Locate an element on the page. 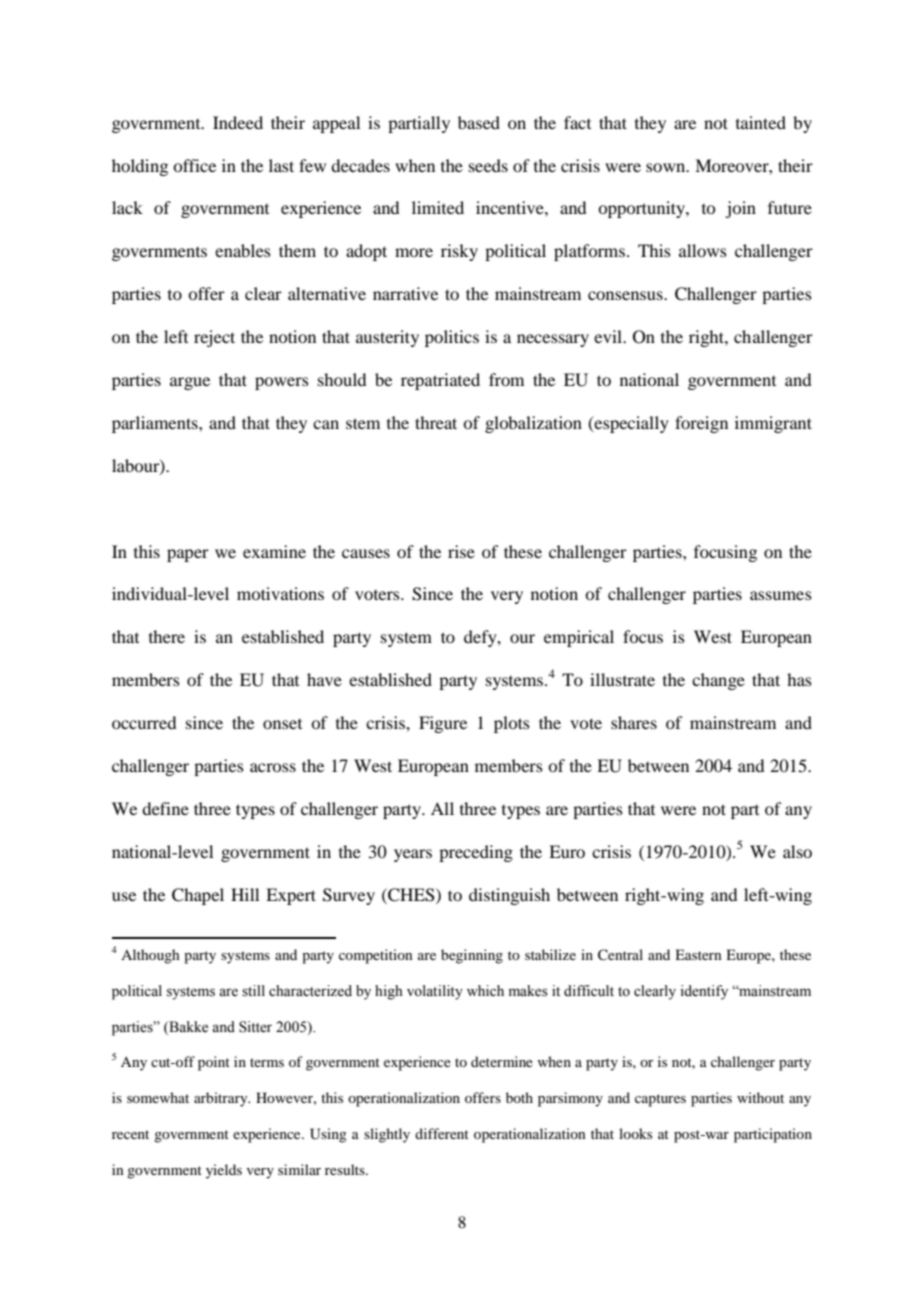  seeds is located at coordinates (488, 165).
